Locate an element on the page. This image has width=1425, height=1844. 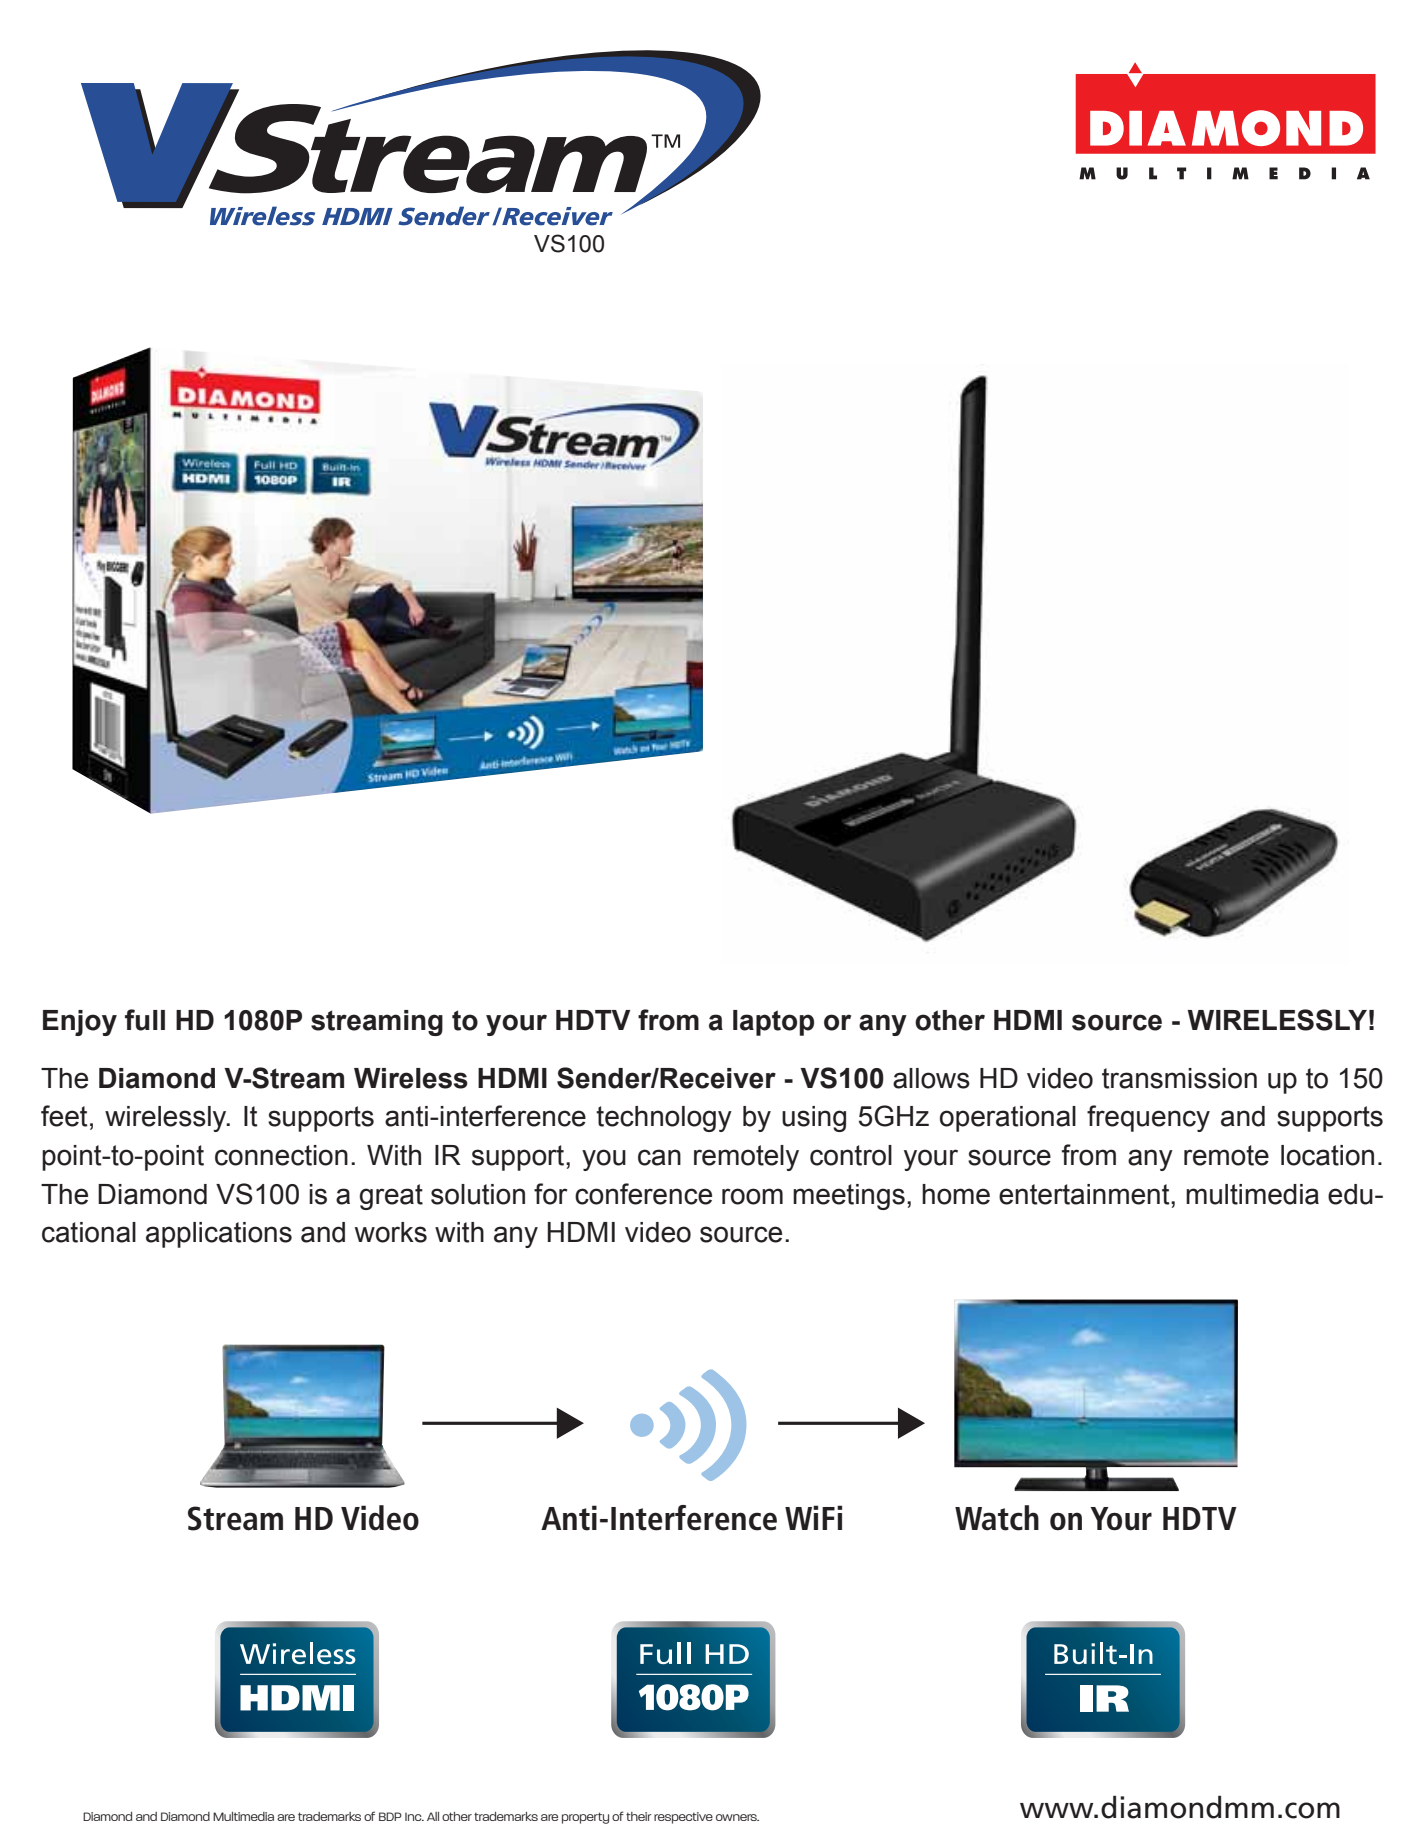
their is located at coordinates (639, 1816).
